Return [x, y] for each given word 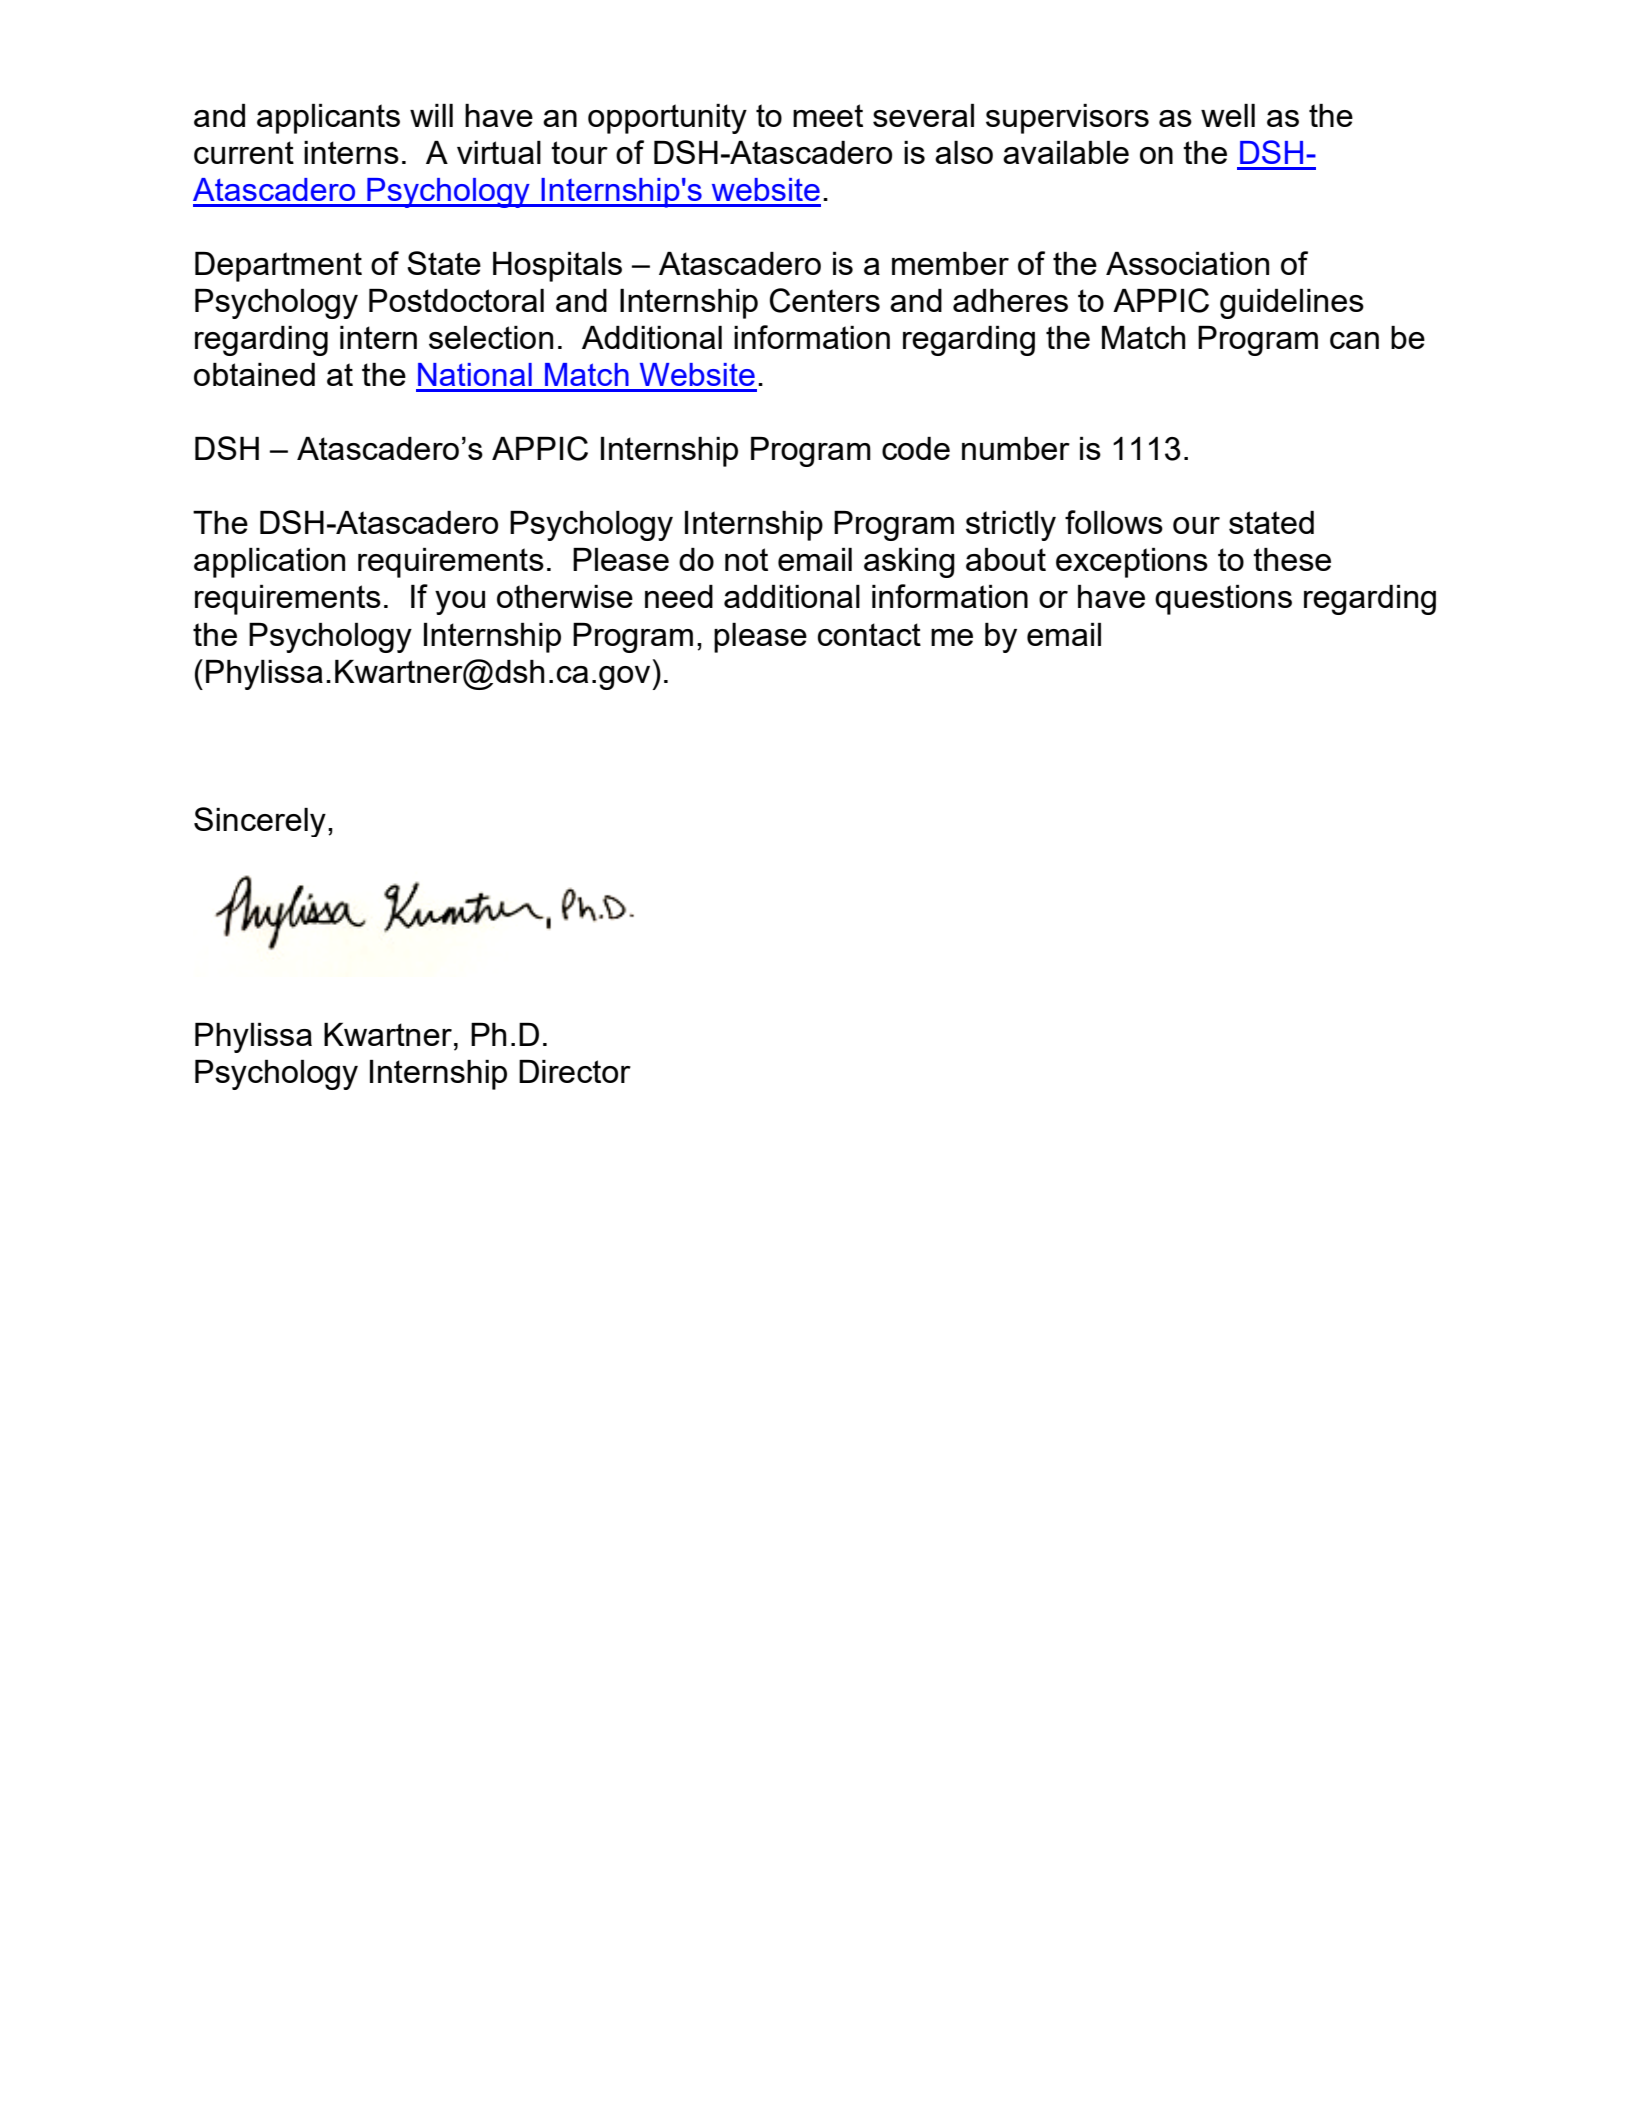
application [269, 563]
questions [1223, 600]
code [916, 448]
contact [869, 634]
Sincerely [260, 822]
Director [575, 1071]
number [1016, 448]
